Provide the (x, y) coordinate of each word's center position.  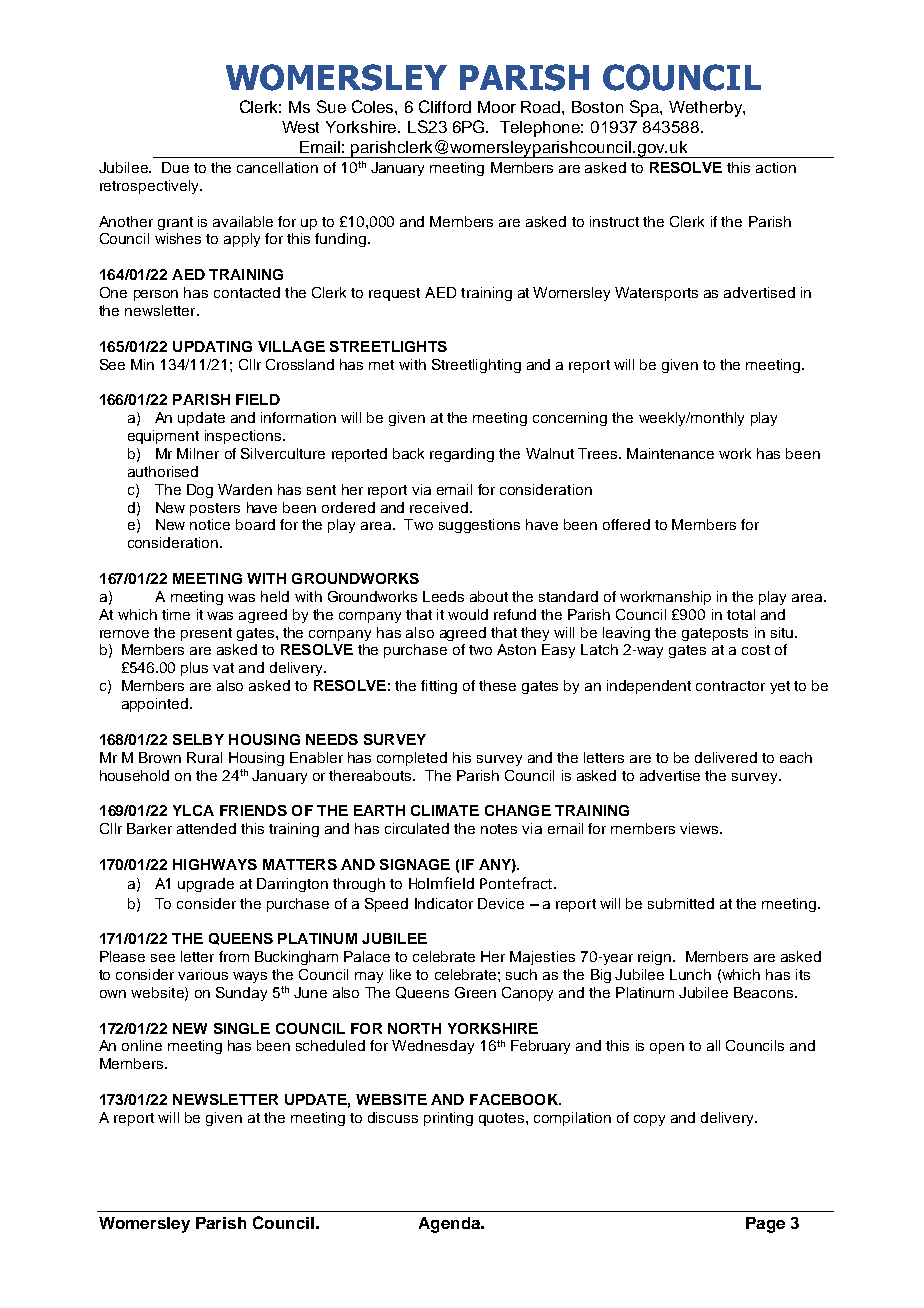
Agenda (451, 1225)
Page (765, 1225)
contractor (730, 686)
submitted (681, 903)
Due (175, 167)
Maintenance (670, 453)
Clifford (445, 106)
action (776, 167)
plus (194, 669)
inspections (243, 437)
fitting (439, 687)
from (234, 956)
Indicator (444, 903)
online (142, 1045)
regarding (462, 455)
